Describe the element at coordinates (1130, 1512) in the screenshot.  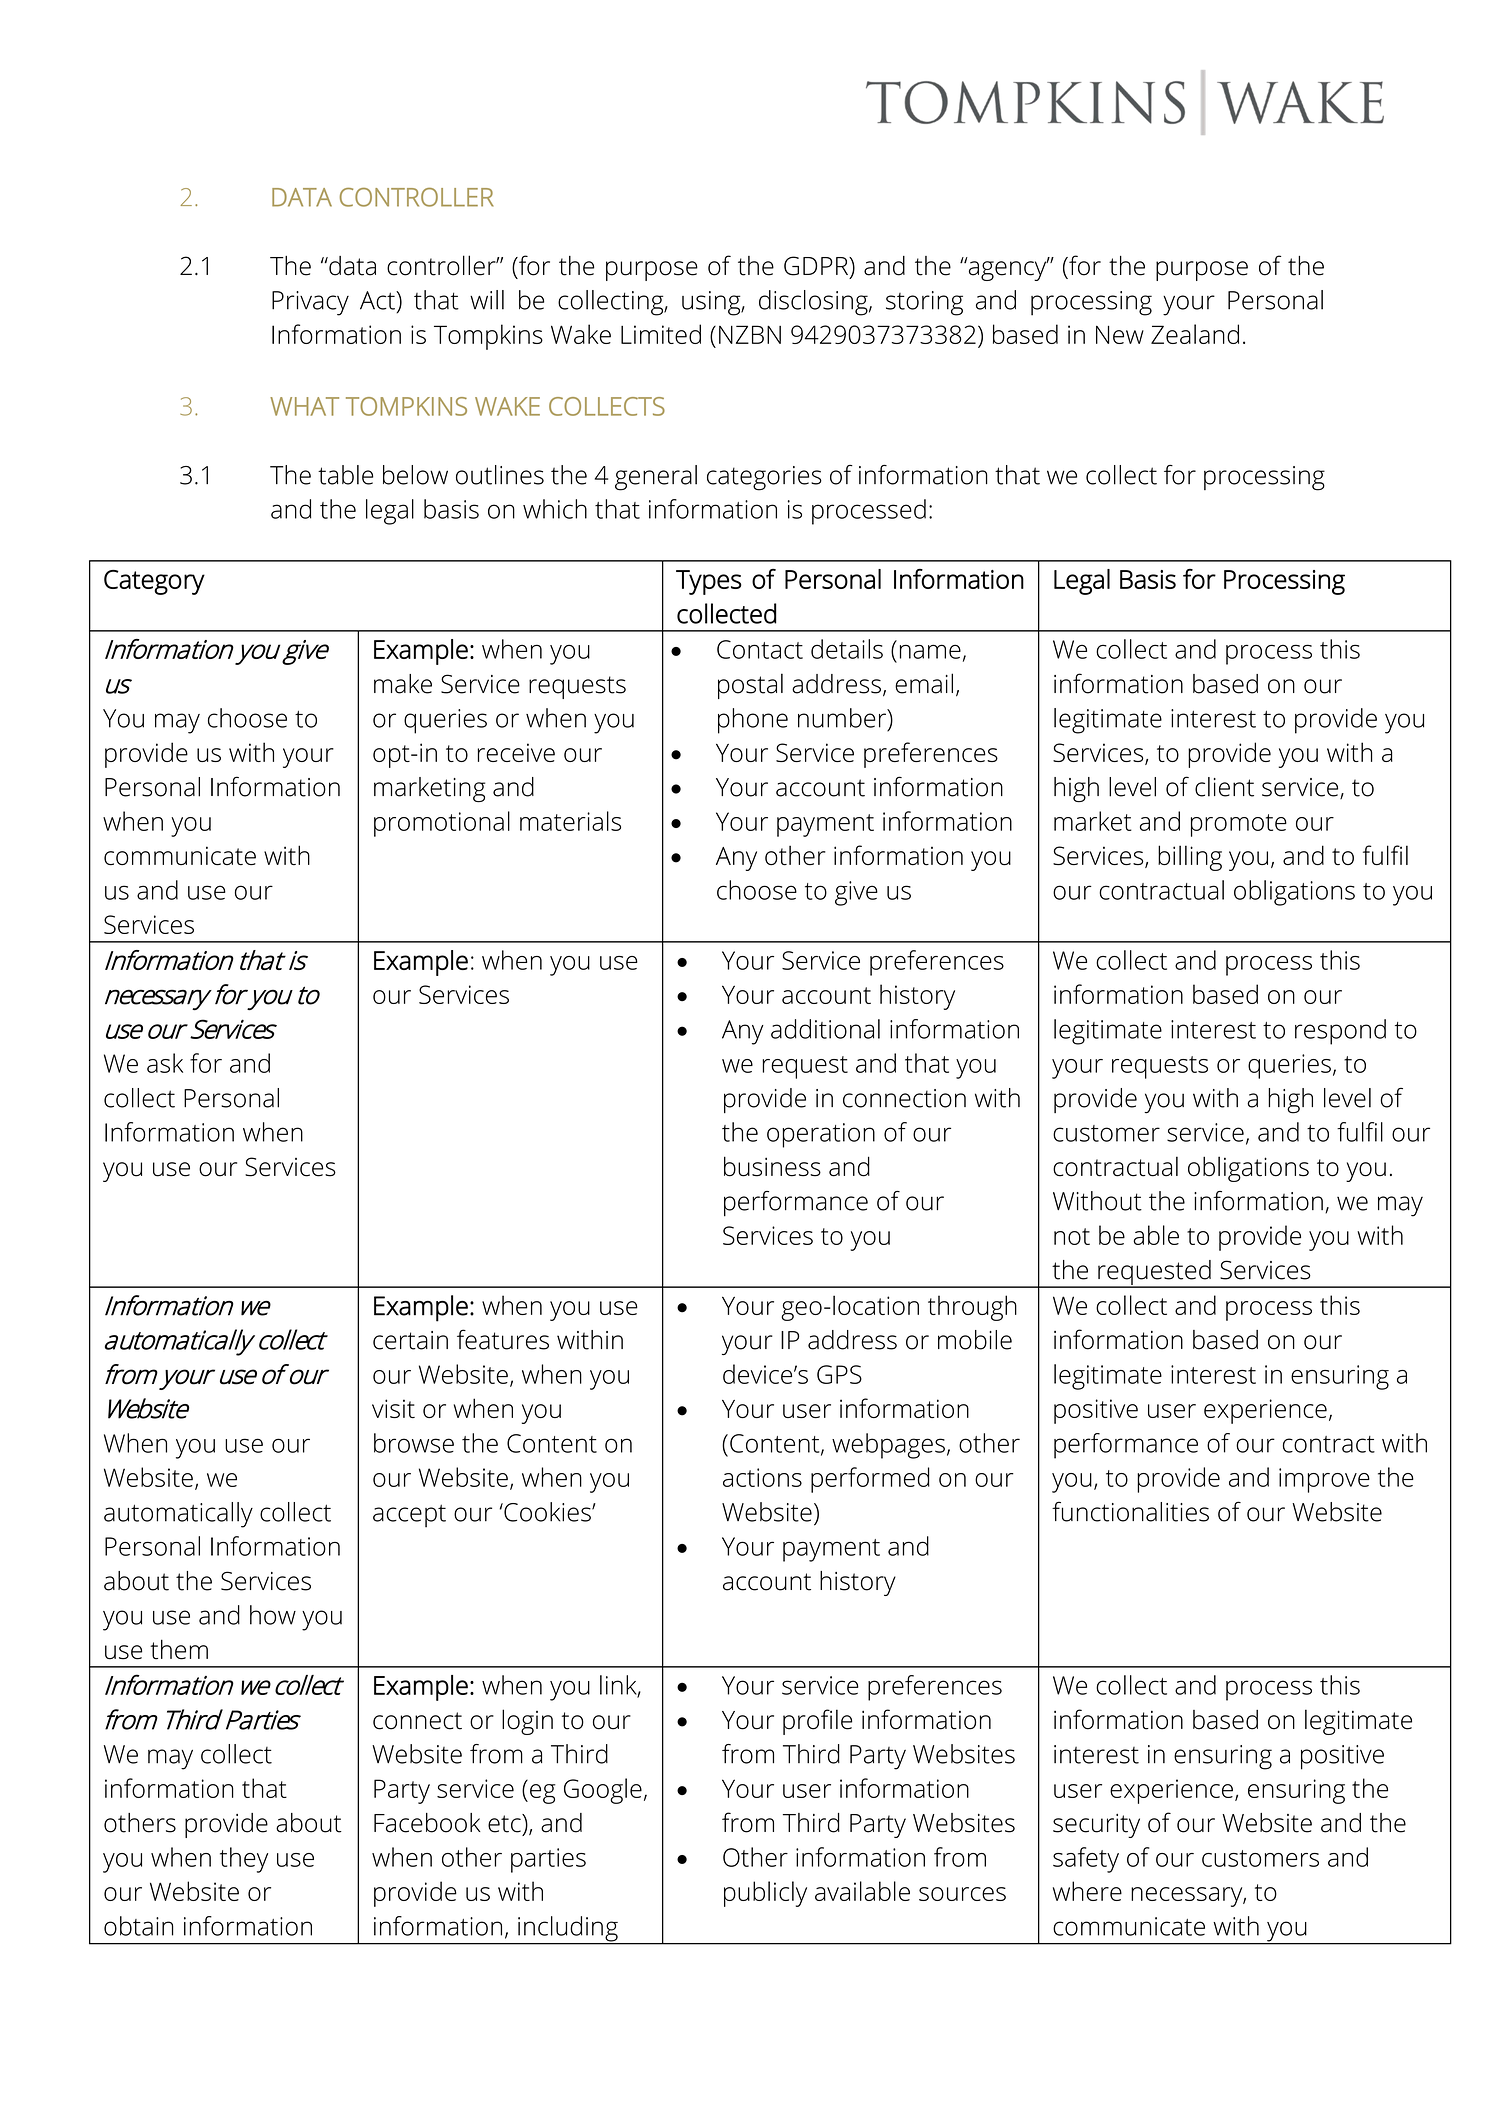
I see `functionalities` at that location.
